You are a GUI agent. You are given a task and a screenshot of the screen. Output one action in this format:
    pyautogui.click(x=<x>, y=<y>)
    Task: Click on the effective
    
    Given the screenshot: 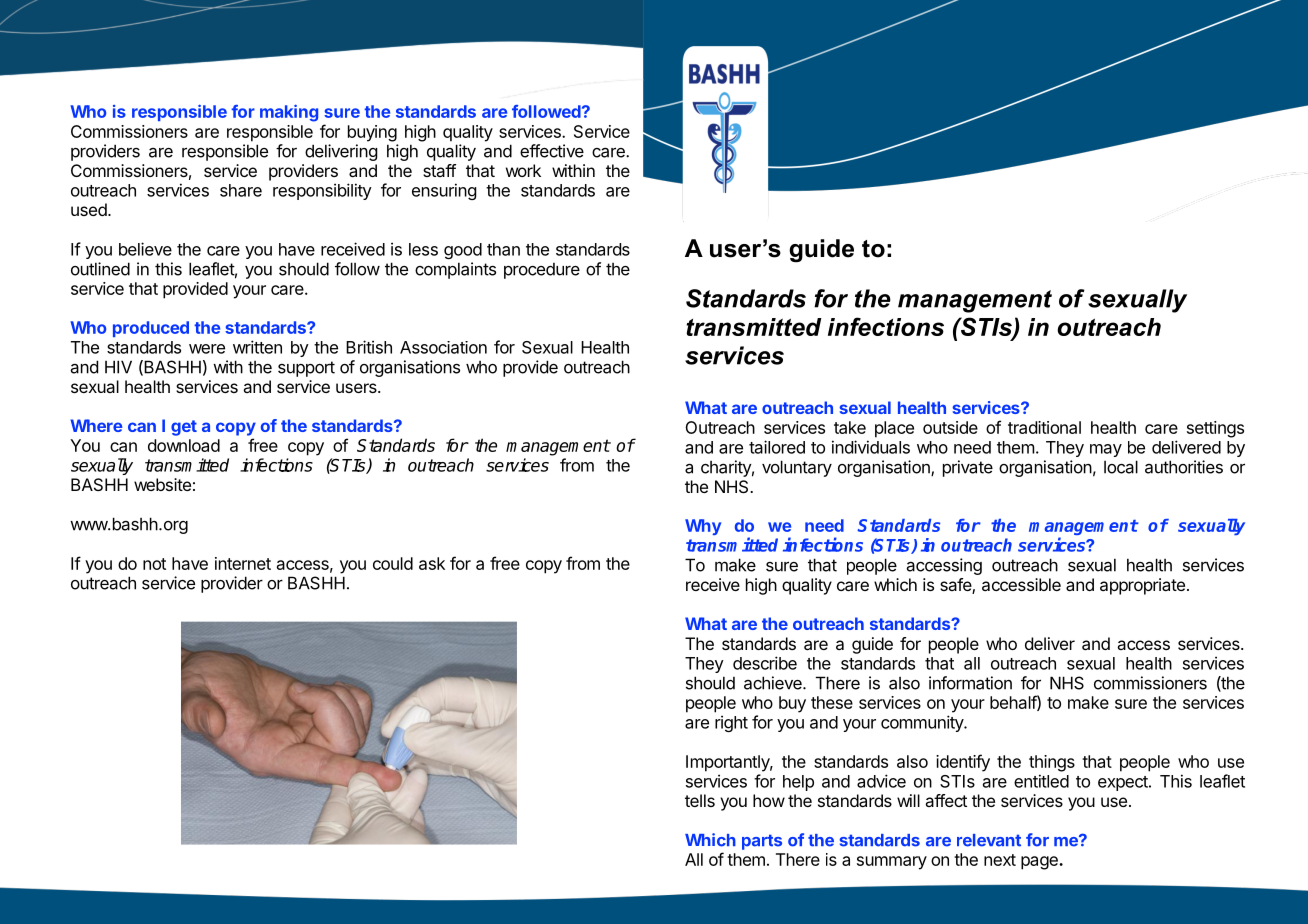 What is the action you would take?
    pyautogui.click(x=552, y=151)
